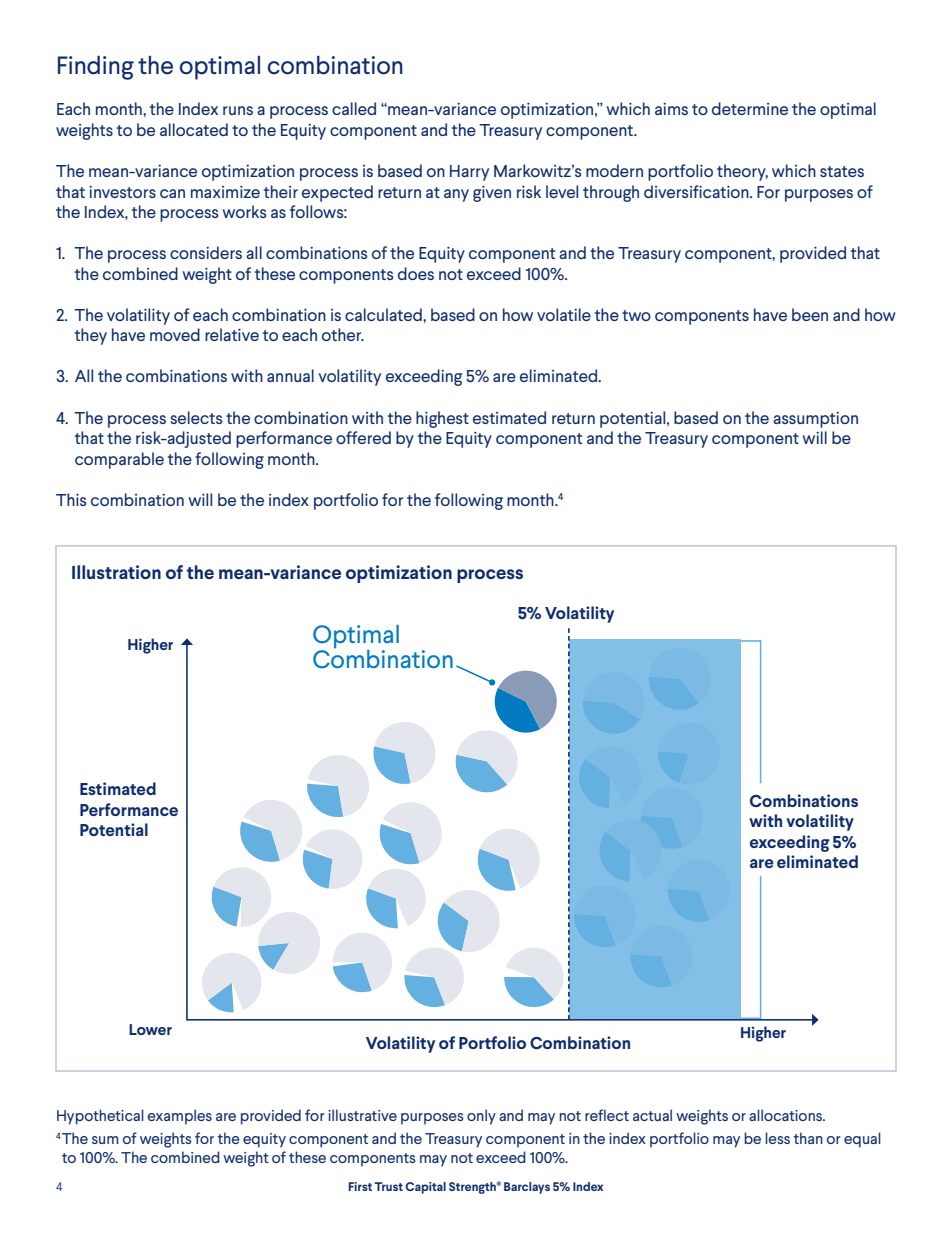 This page has width=952, height=1233. I want to click on determine, so click(750, 108).
